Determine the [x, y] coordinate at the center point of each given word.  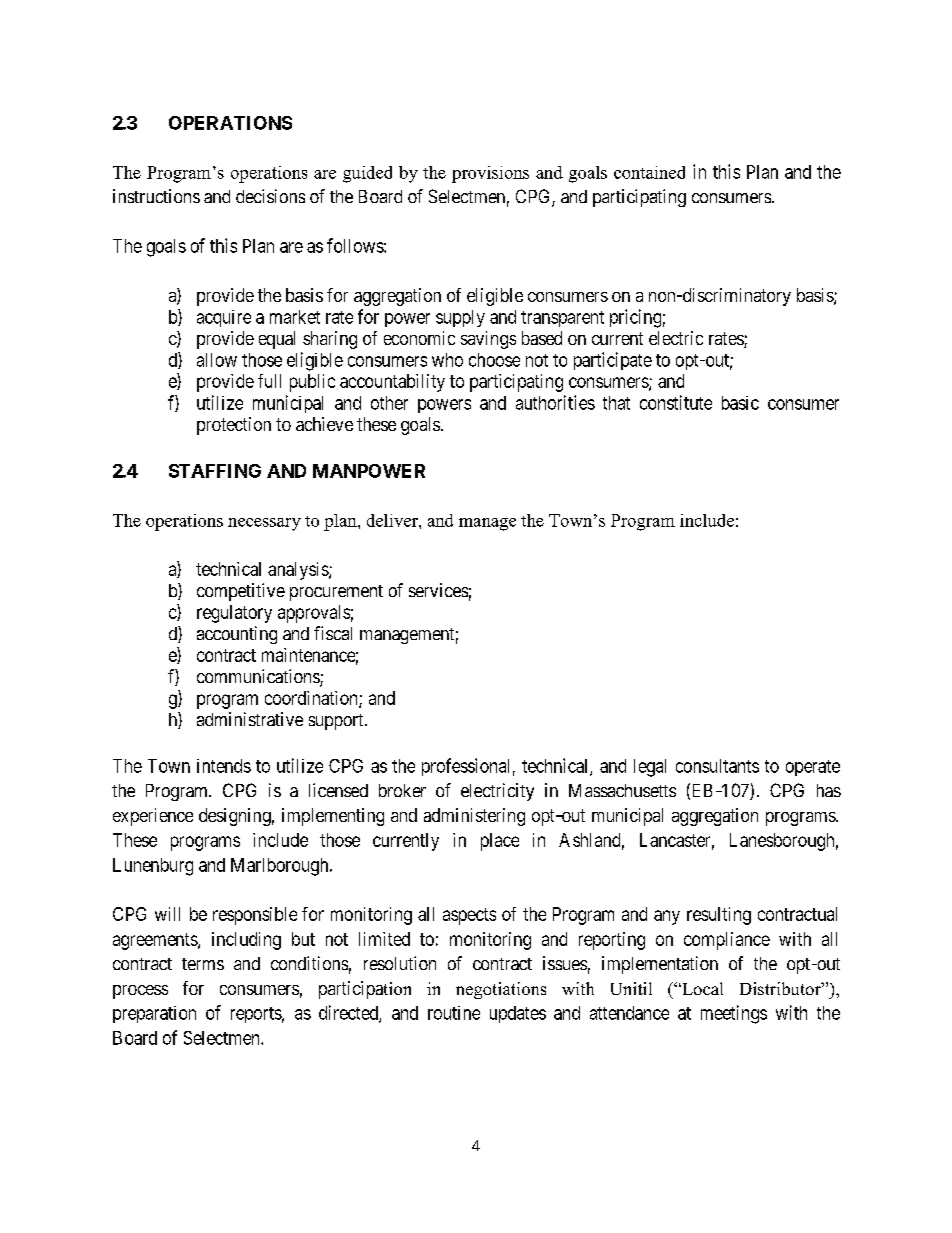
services [438, 590]
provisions [490, 174]
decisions [270, 196]
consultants [717, 766]
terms [203, 964]
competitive [241, 592]
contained [649, 172]
